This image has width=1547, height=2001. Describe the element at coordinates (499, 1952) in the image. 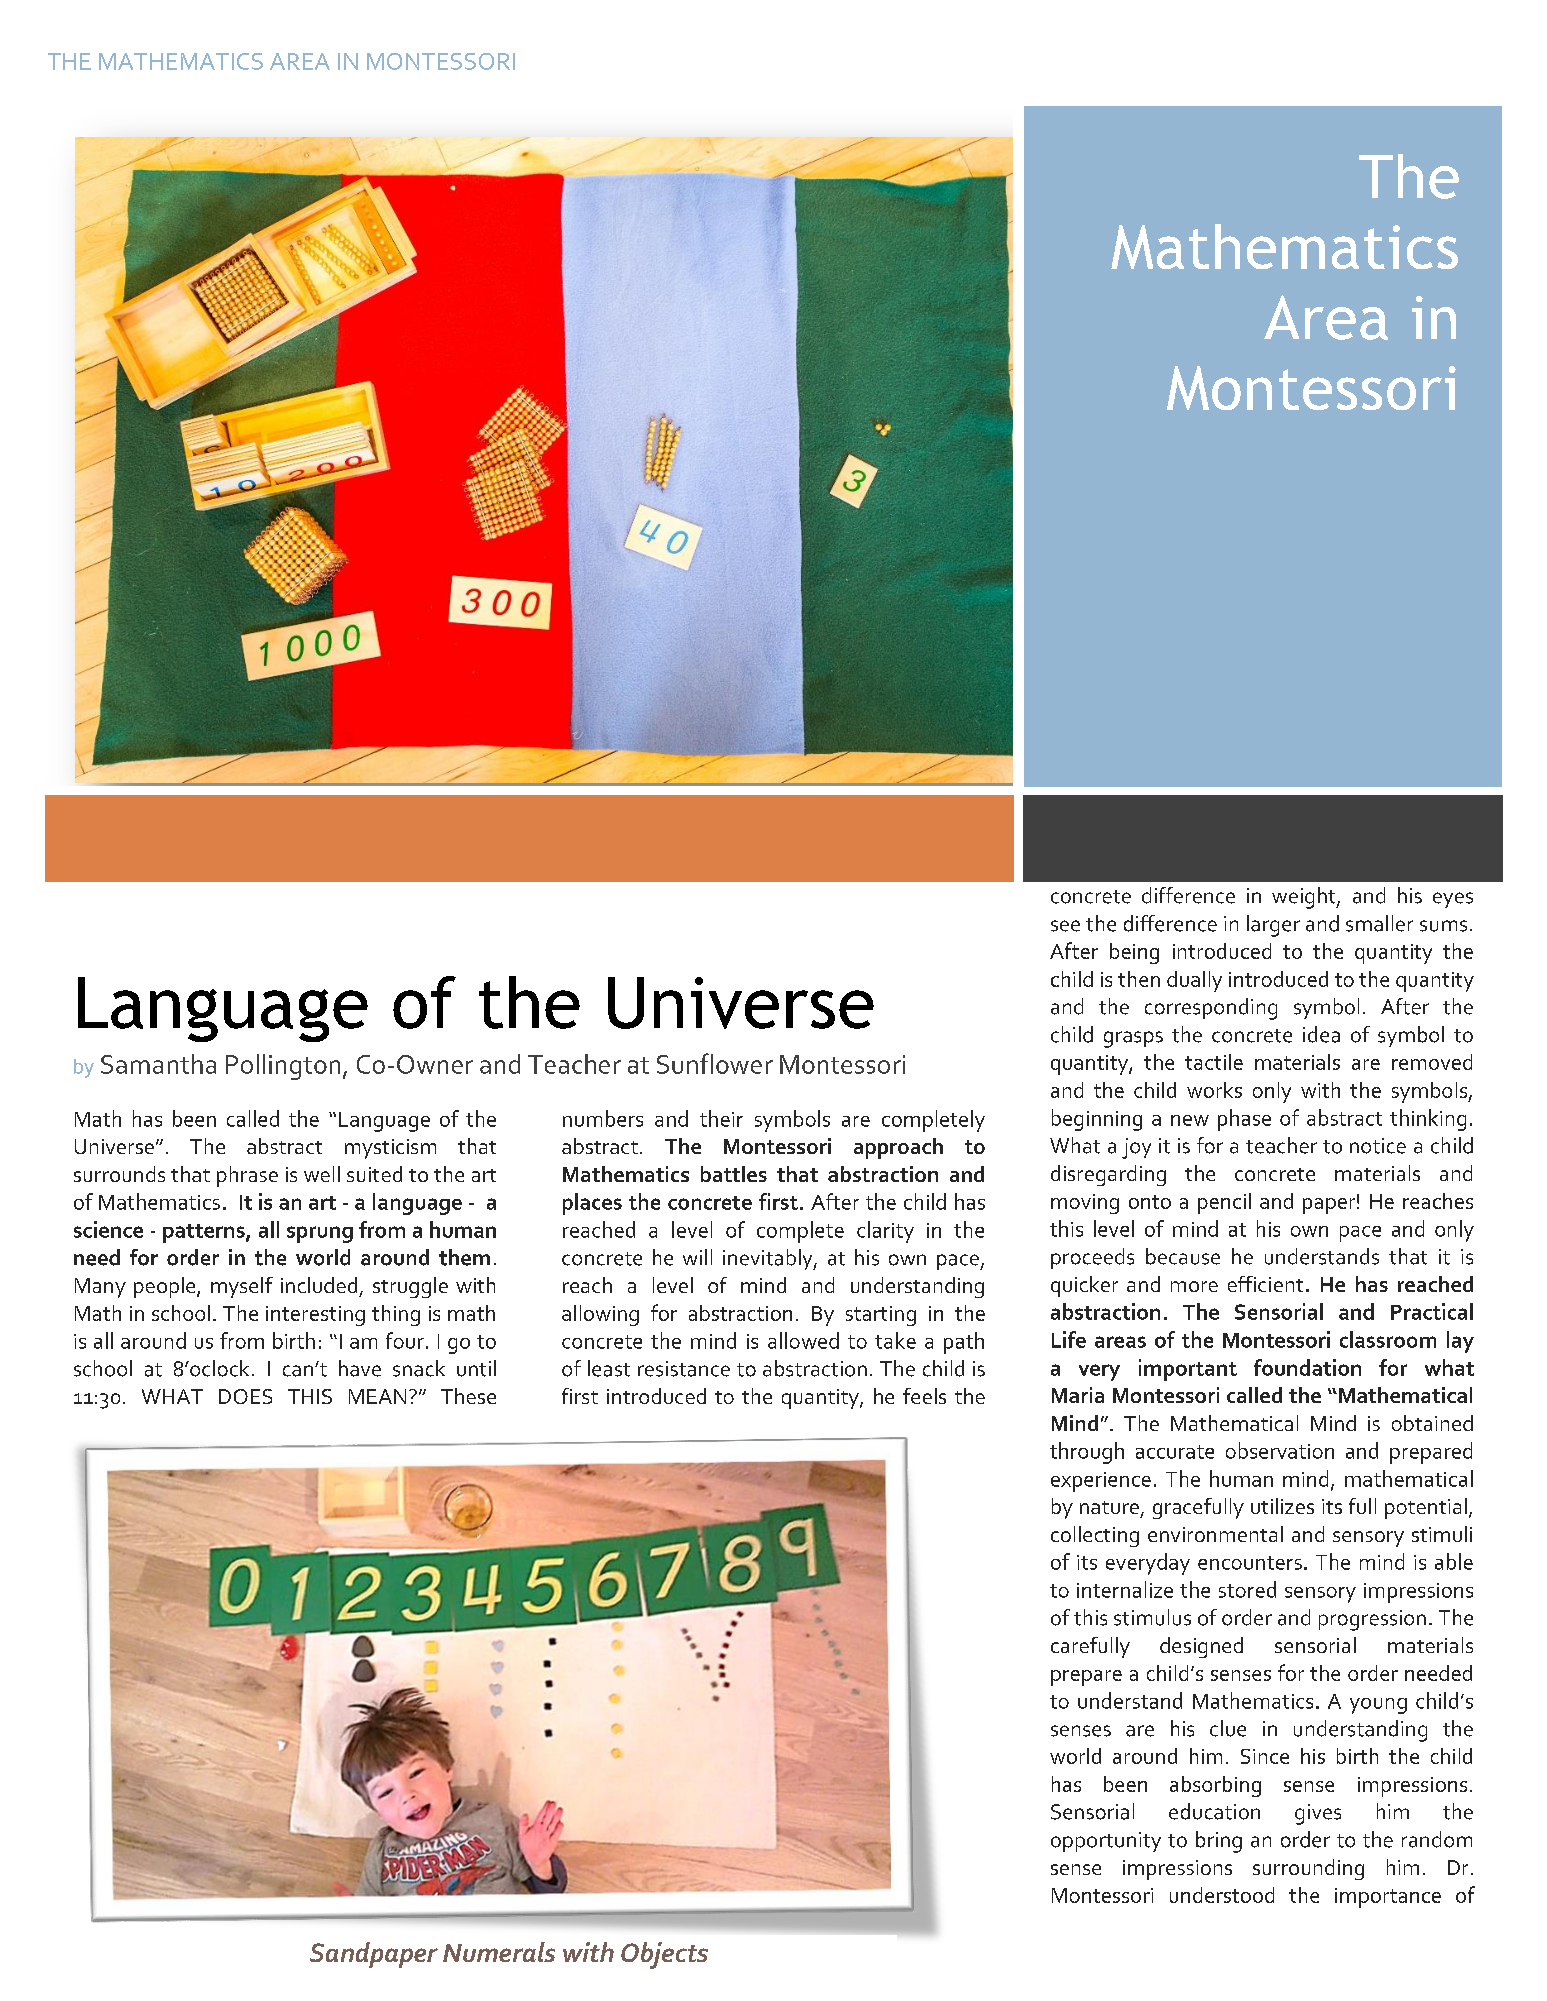

I see `Numerals` at that location.
